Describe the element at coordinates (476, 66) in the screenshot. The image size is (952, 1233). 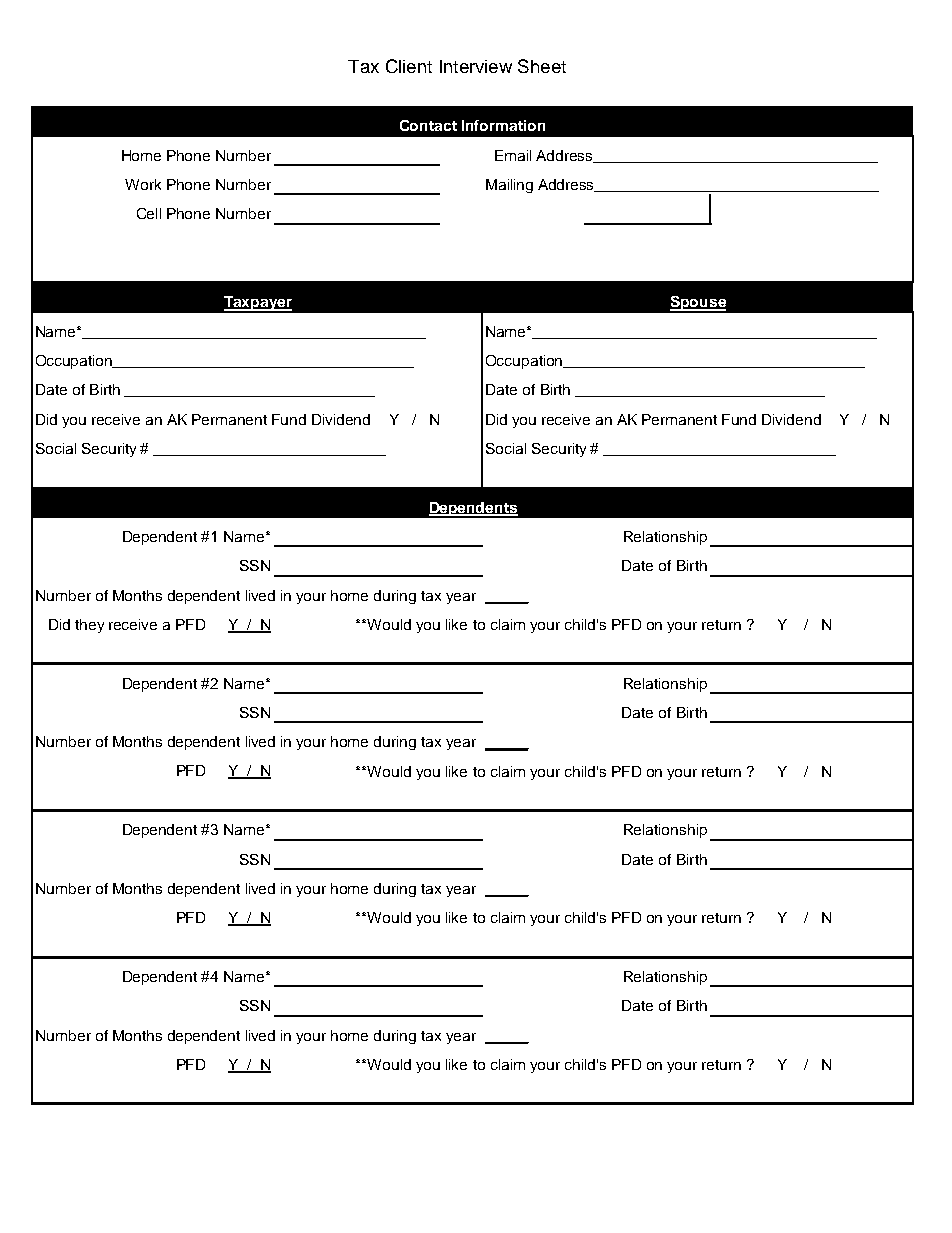
I see `Interview` at that location.
